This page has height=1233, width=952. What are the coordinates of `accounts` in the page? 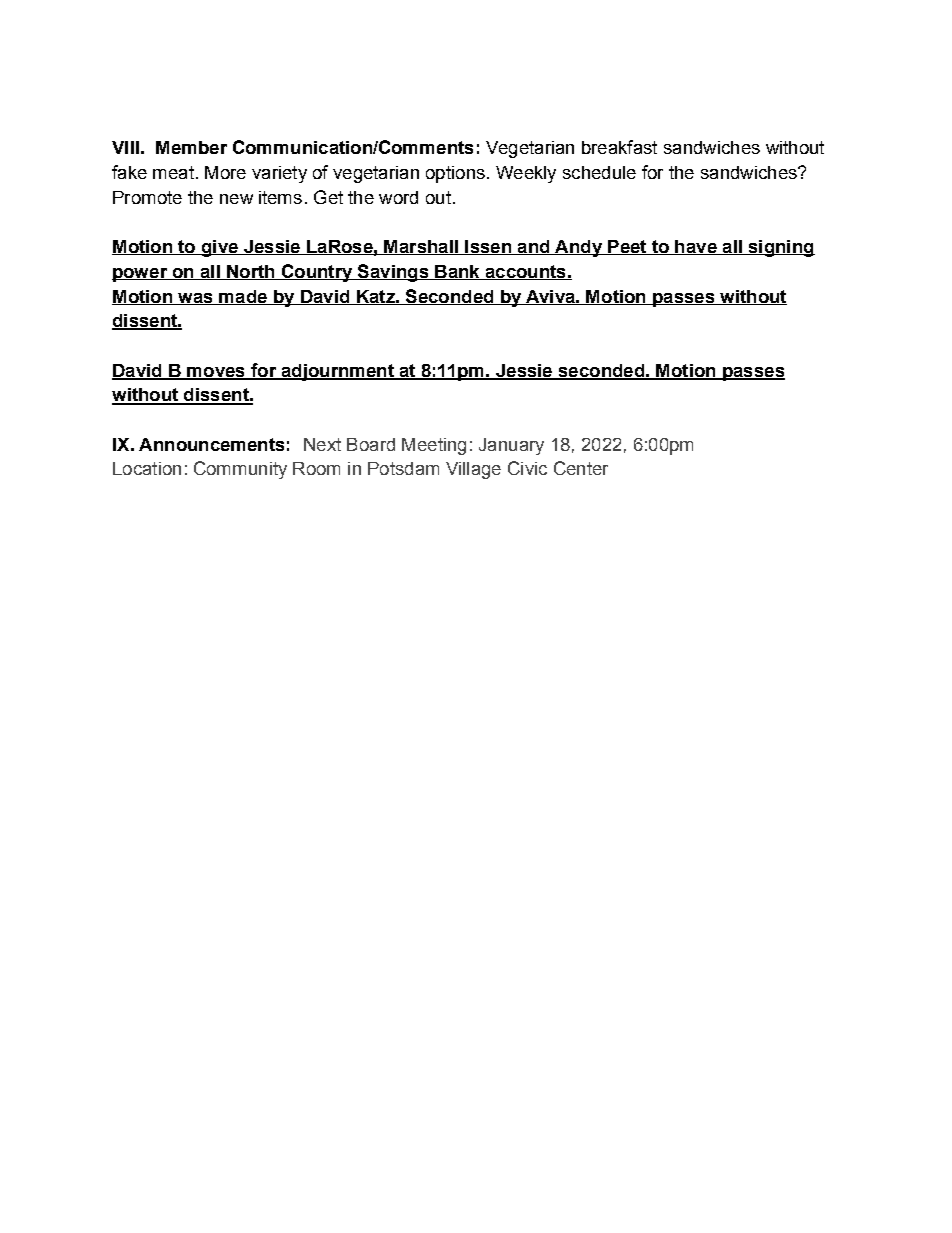 It's located at (525, 272).
